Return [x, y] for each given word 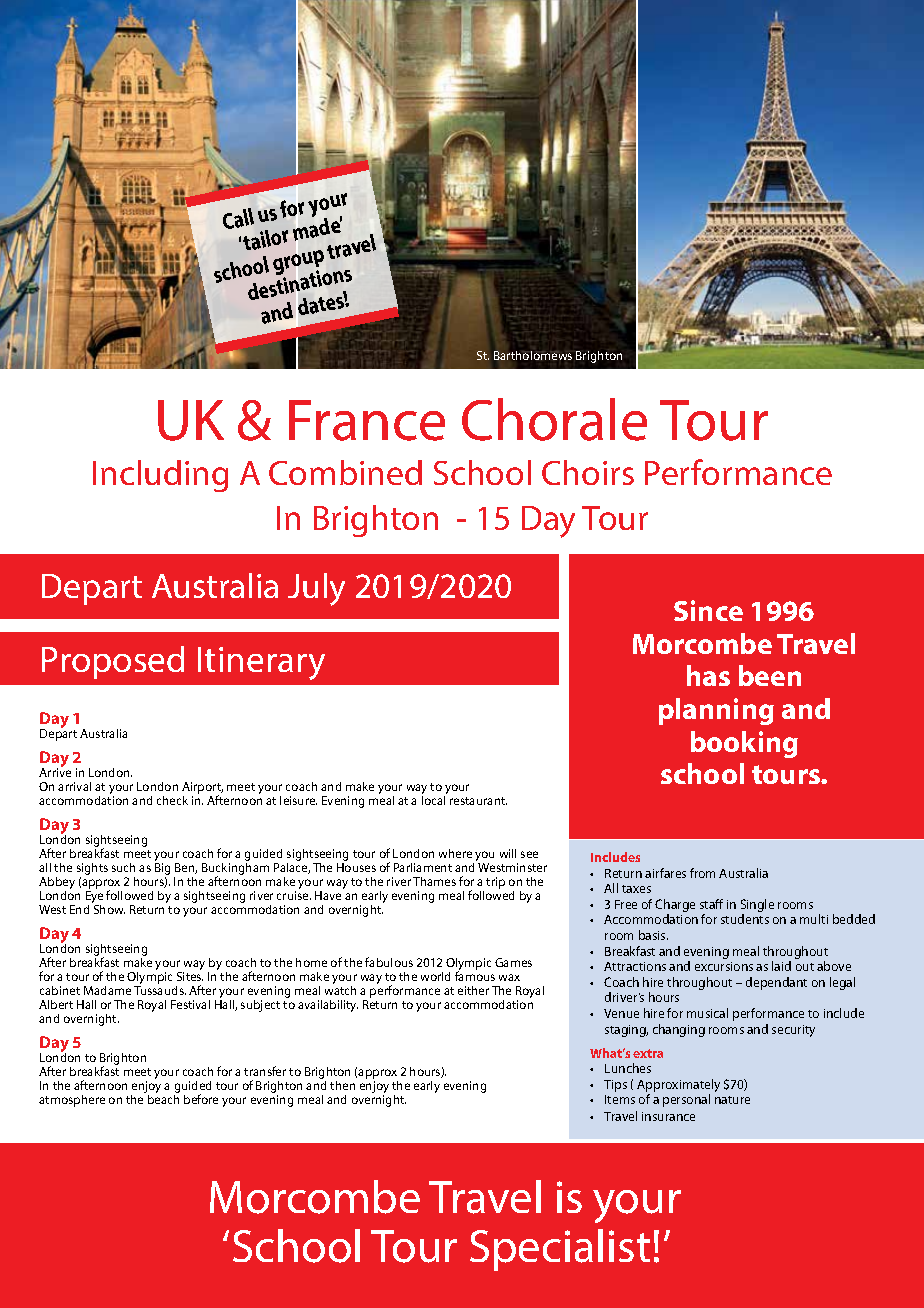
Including [160, 476]
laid [781, 966]
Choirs [588, 472]
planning [716, 711]
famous [475, 975]
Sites [190, 976]
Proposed [113, 662]
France [367, 420]
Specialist [560, 1250]
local [433, 800]
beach [163, 1098]
